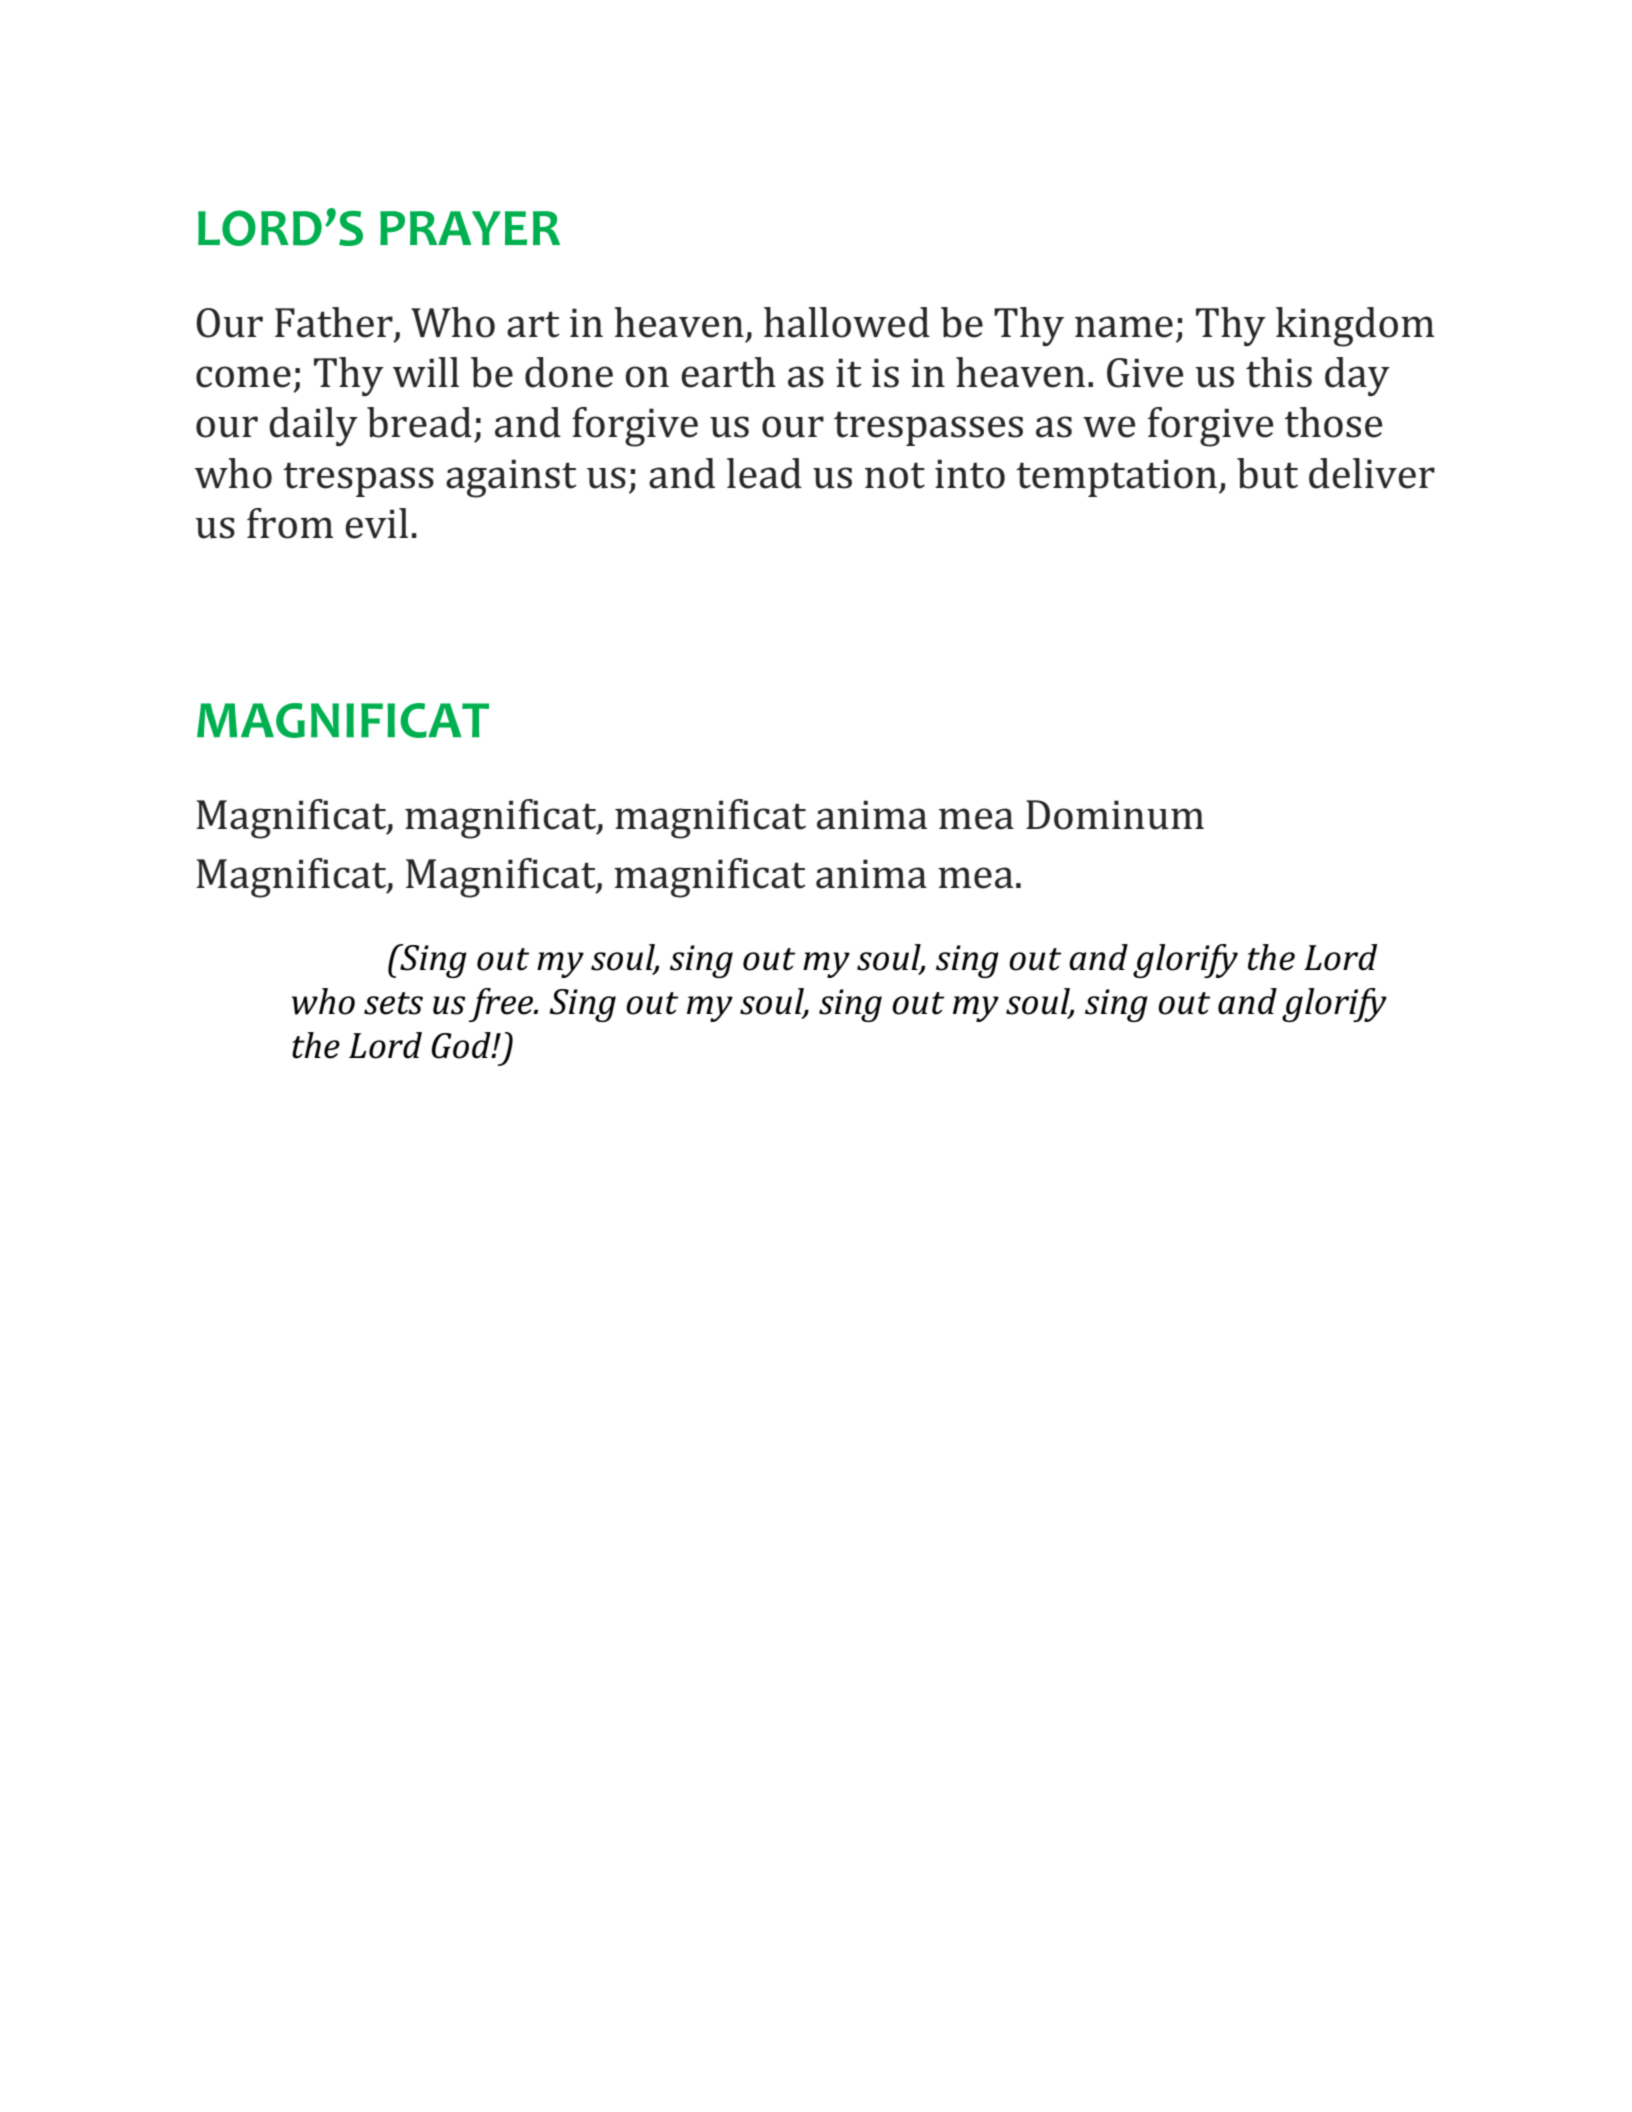 The width and height of the page is (1632, 2112). What do you see at coordinates (376, 523) in the page?
I see `evil` at bounding box center [376, 523].
